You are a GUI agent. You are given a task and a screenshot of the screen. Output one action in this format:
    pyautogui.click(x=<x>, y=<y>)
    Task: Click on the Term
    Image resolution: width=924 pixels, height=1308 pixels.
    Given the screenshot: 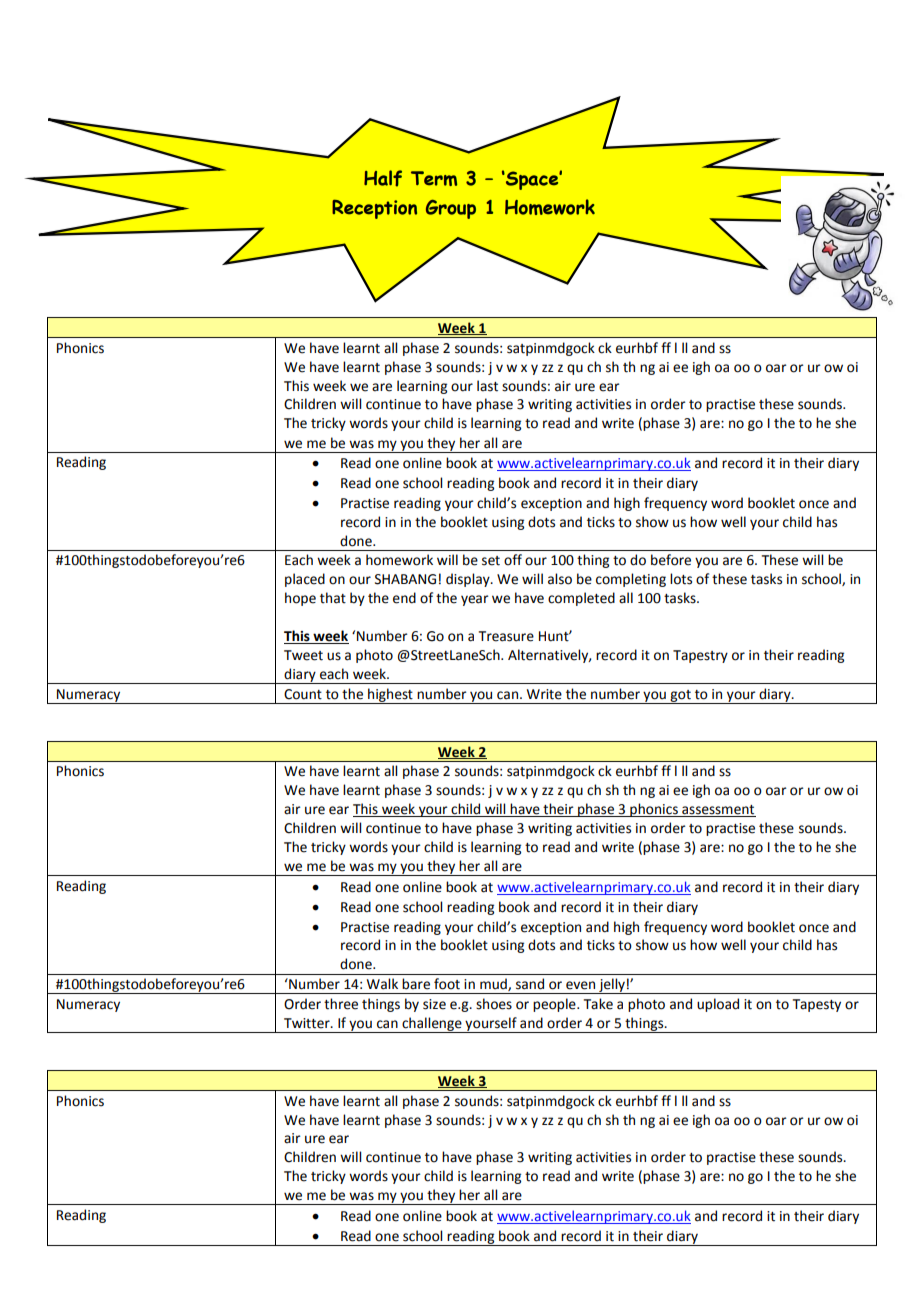 What is the action you would take?
    pyautogui.click(x=434, y=178)
